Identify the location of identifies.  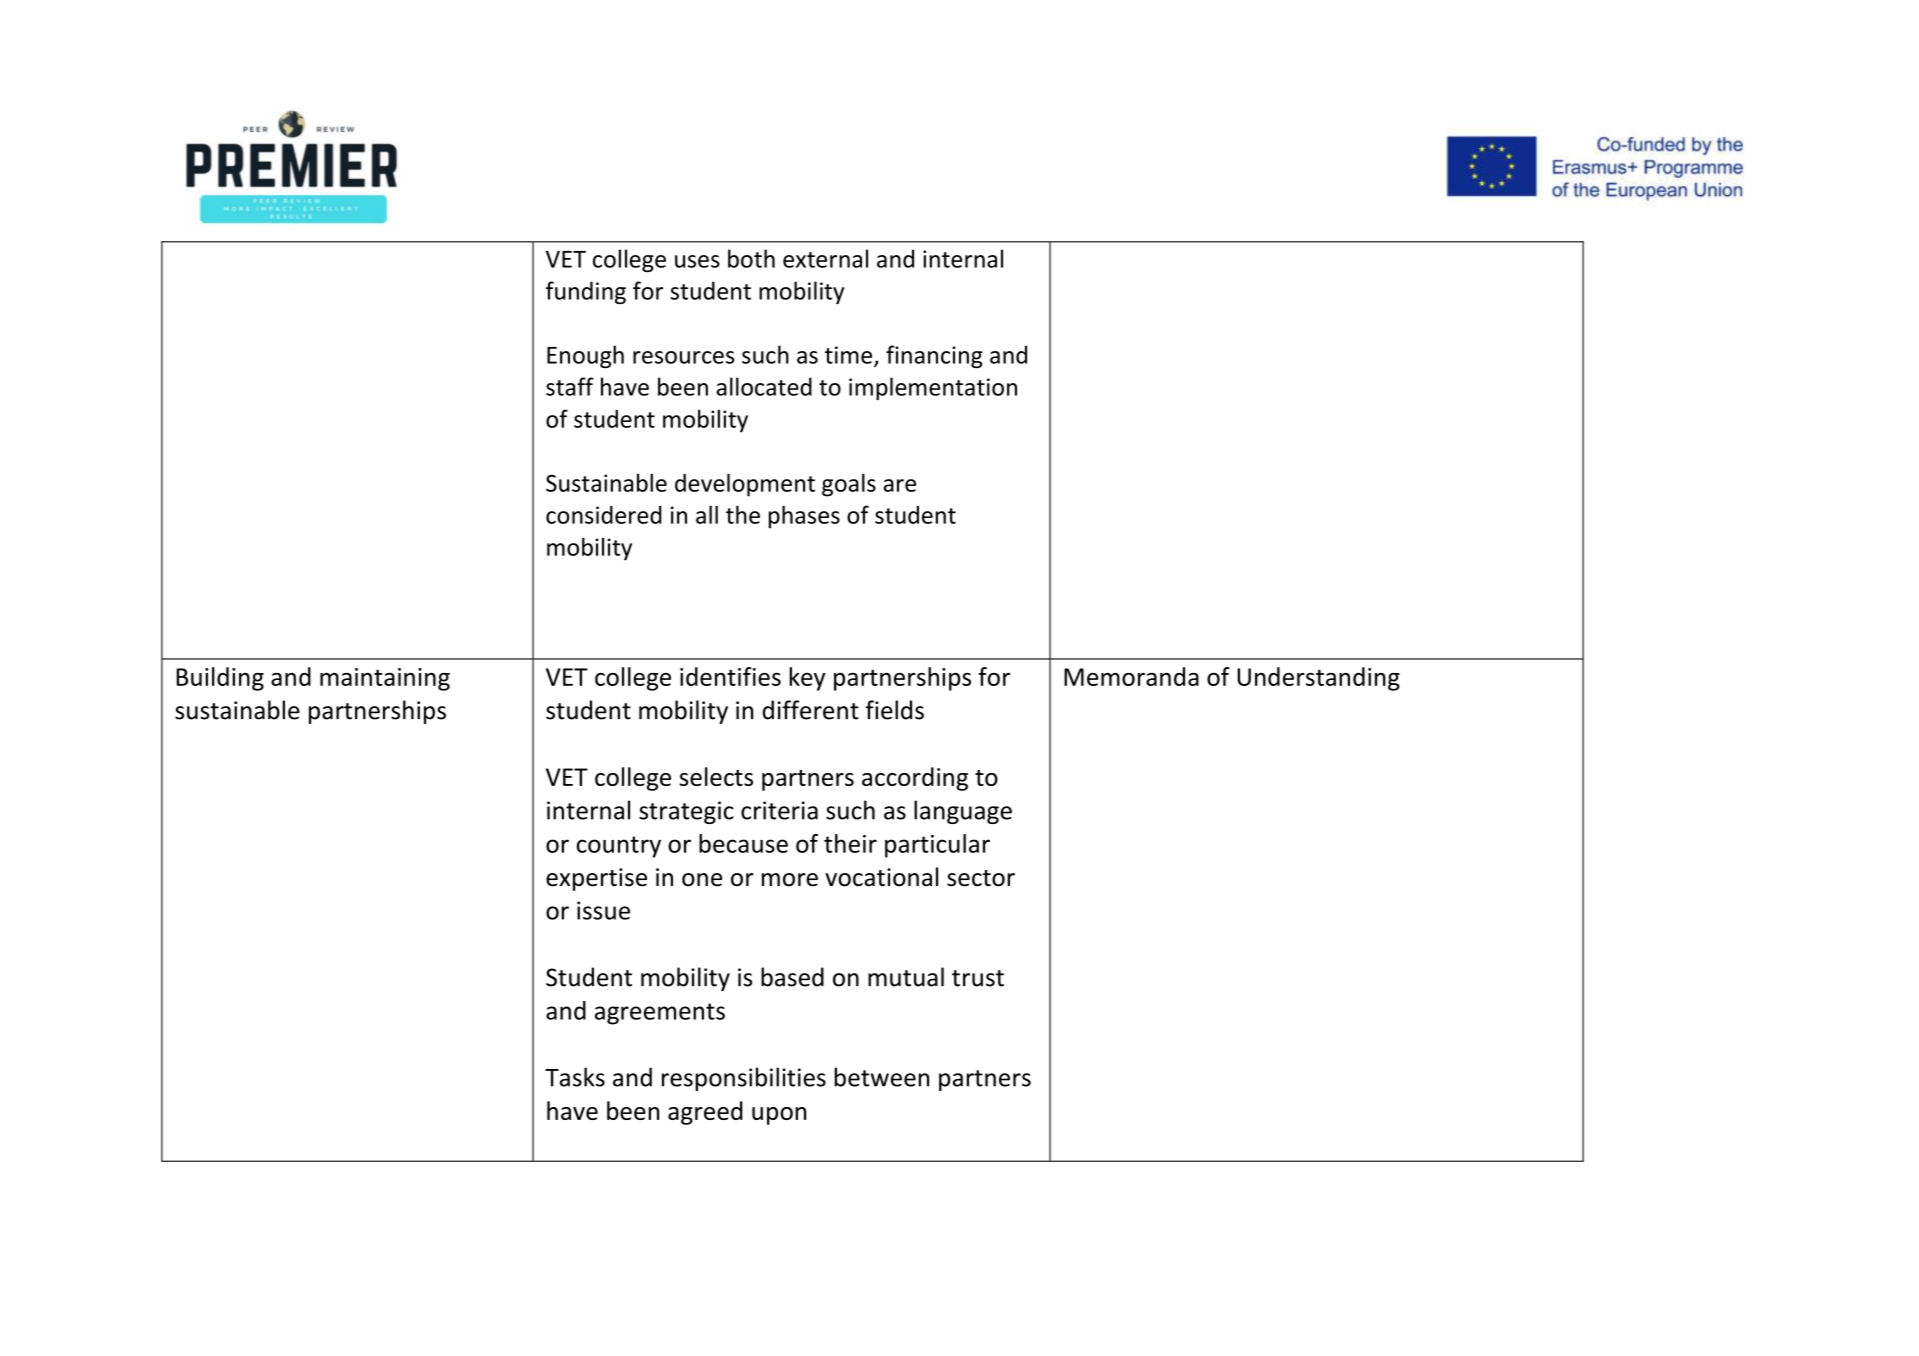
(730, 676).
